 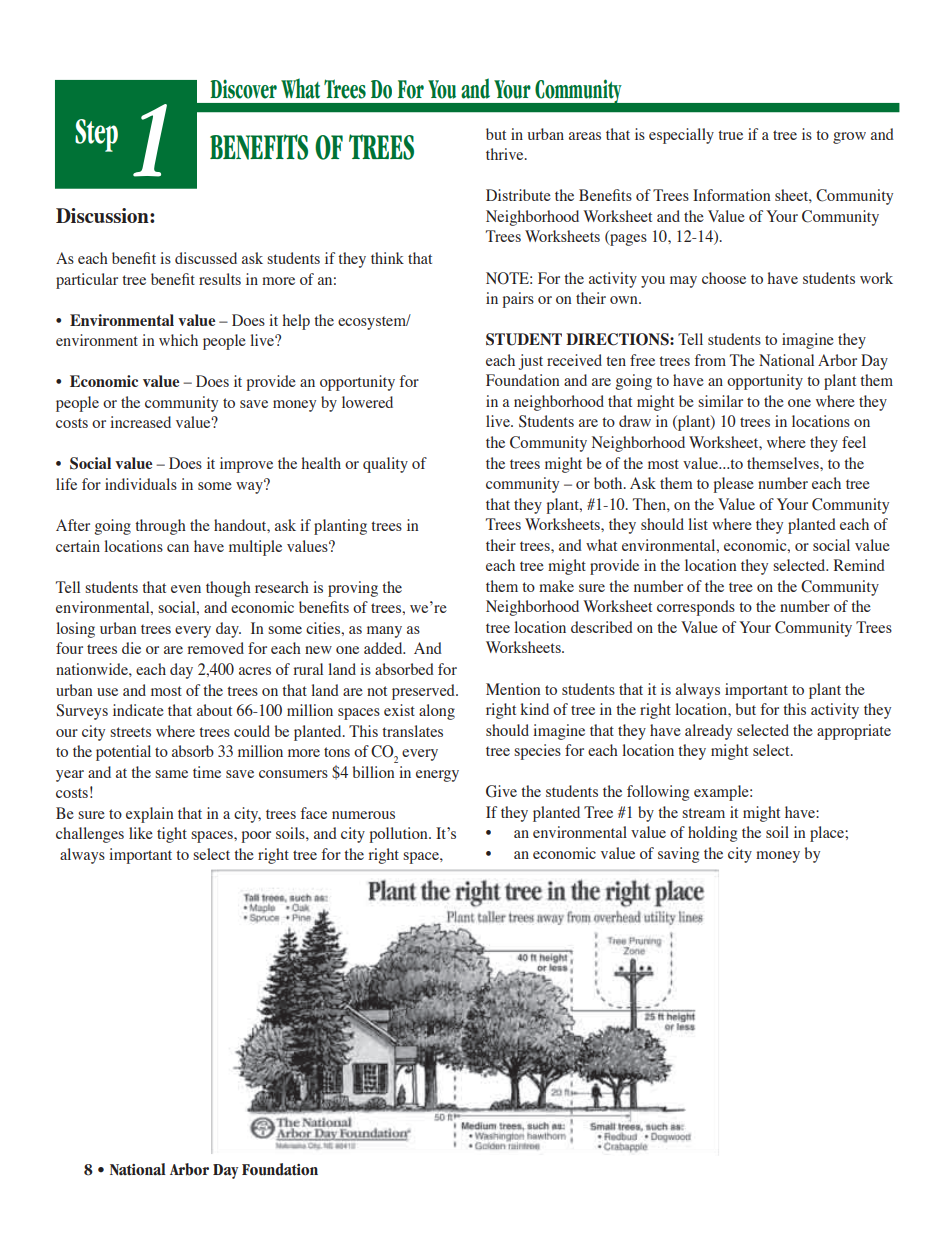 I want to click on quality, so click(x=385, y=465).
